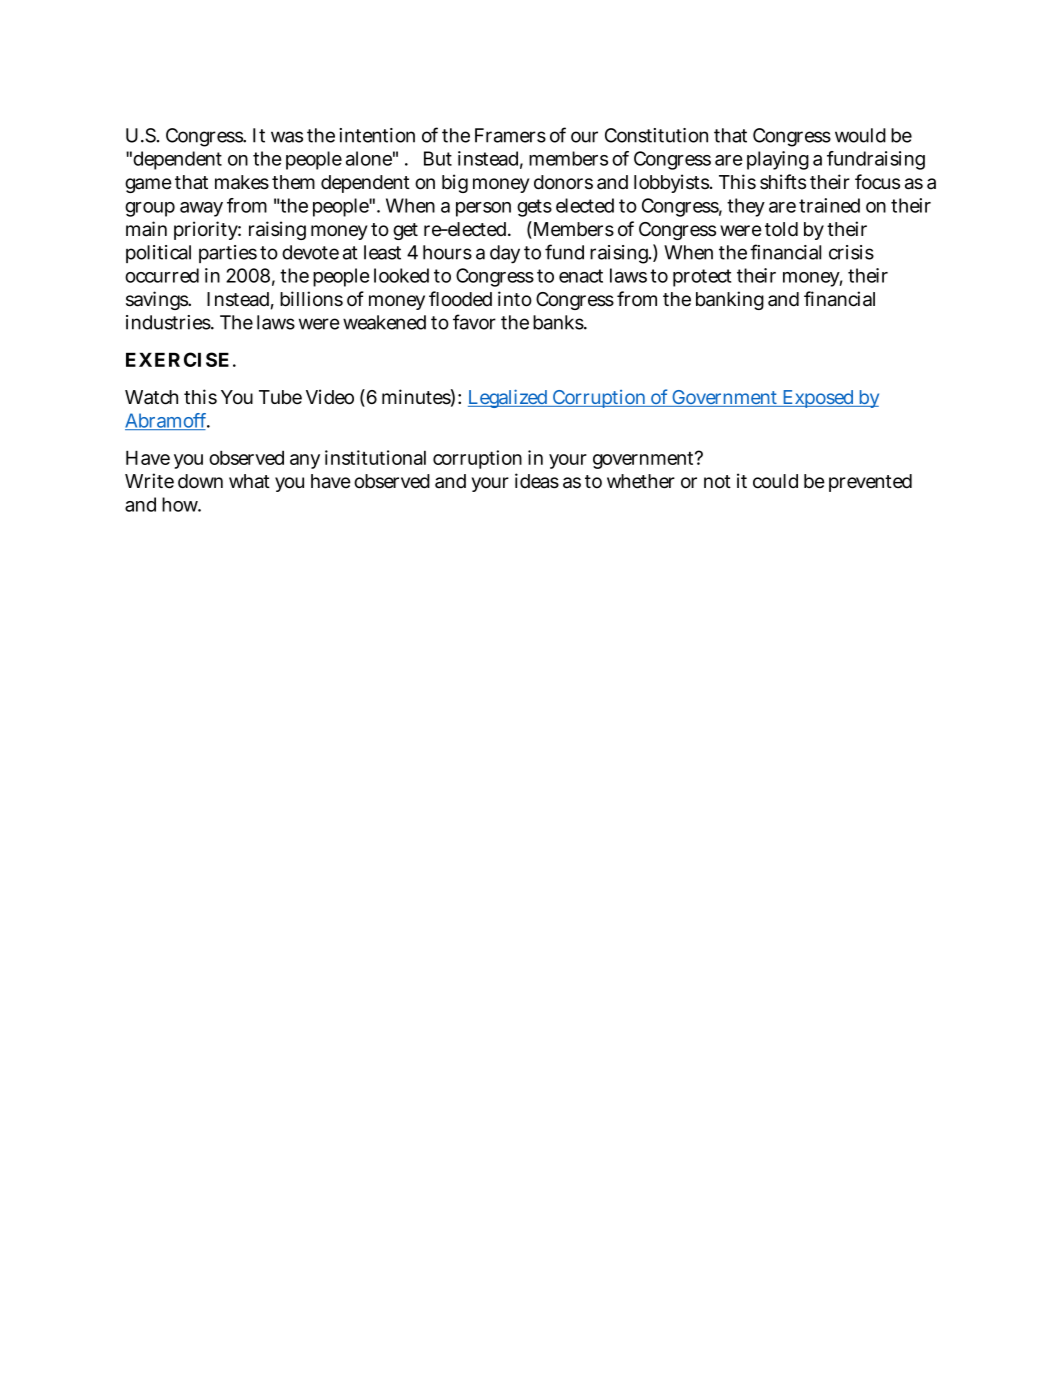  Describe the element at coordinates (781, 229) in the document. I see `told` at that location.
